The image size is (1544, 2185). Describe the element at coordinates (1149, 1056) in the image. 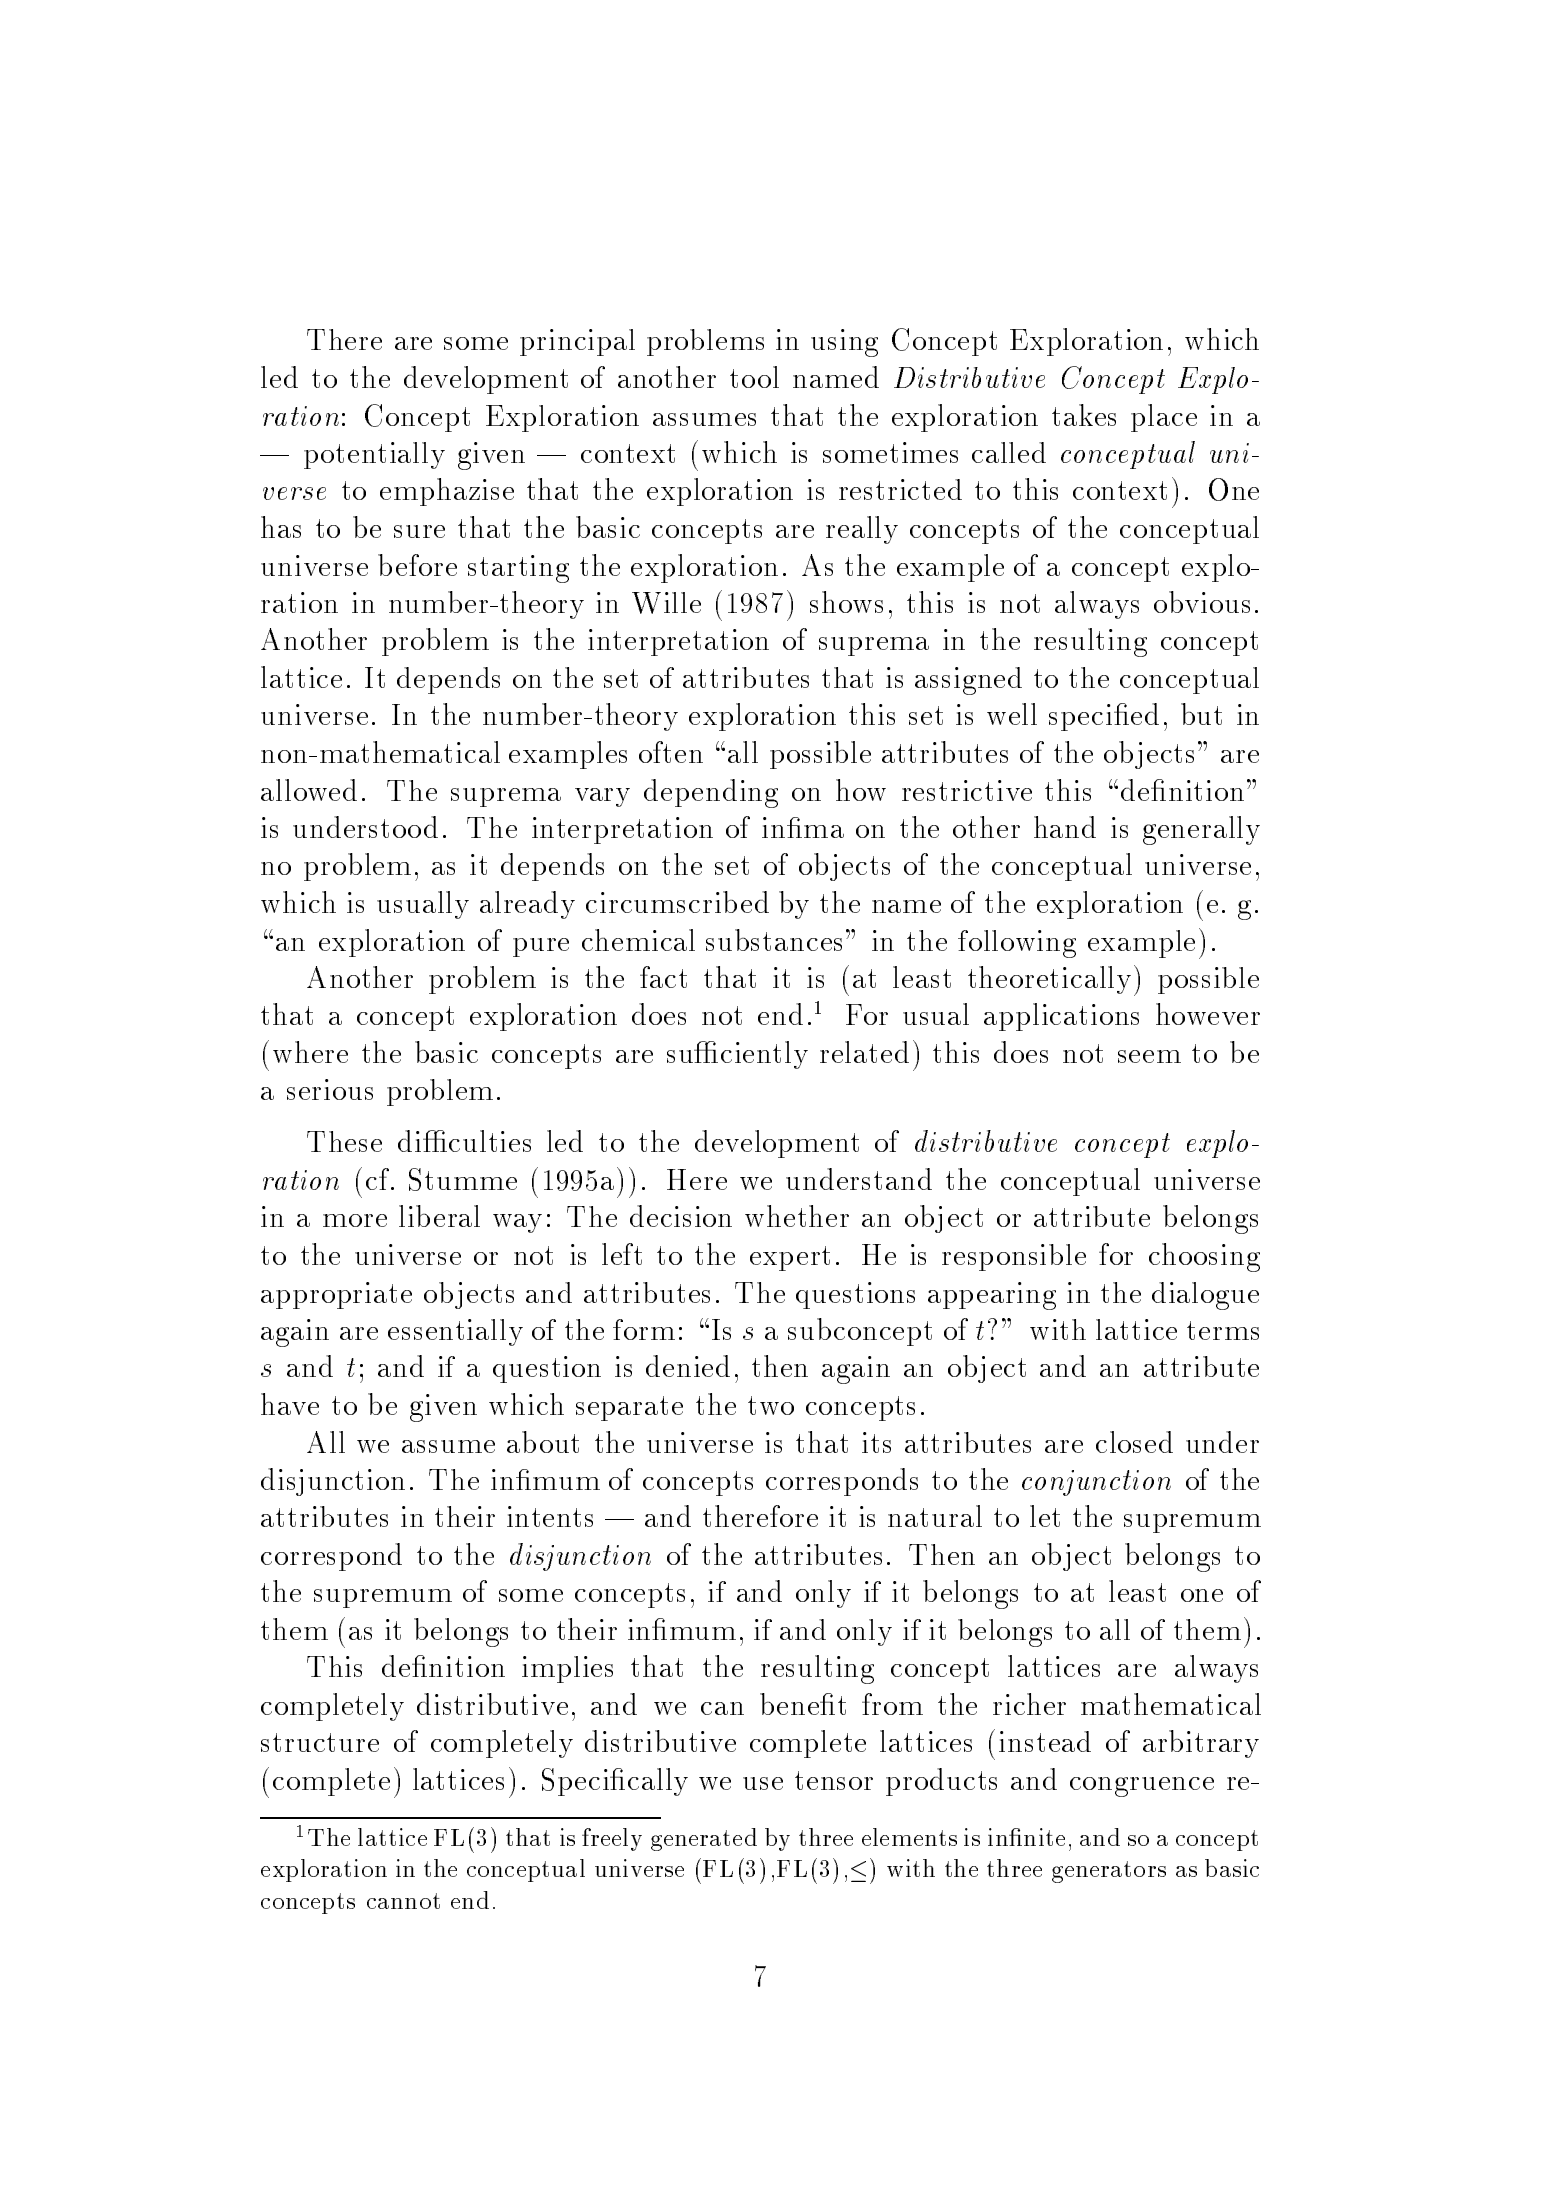

I see `seem` at that location.
